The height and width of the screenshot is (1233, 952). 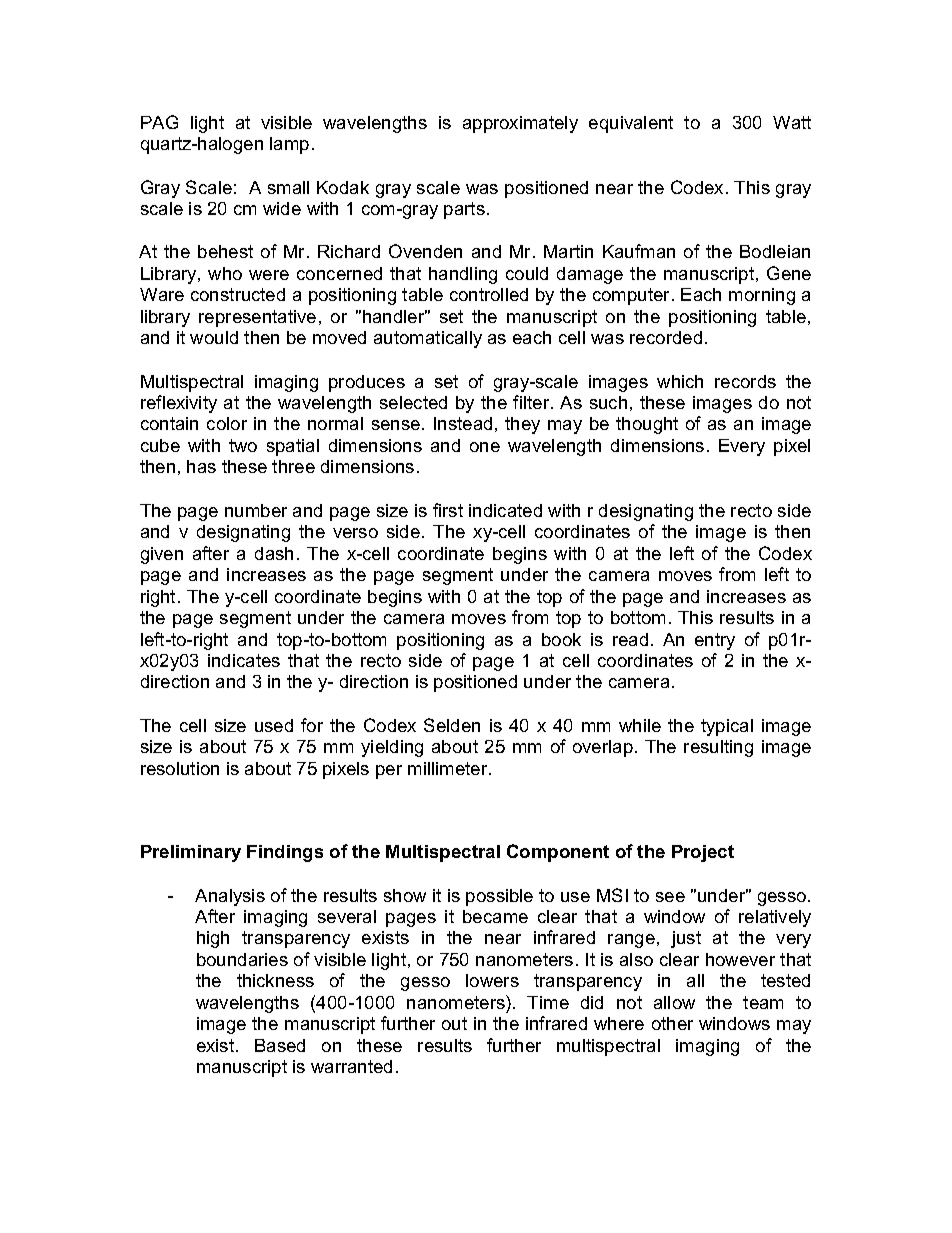 I want to click on approximately, so click(x=520, y=124).
